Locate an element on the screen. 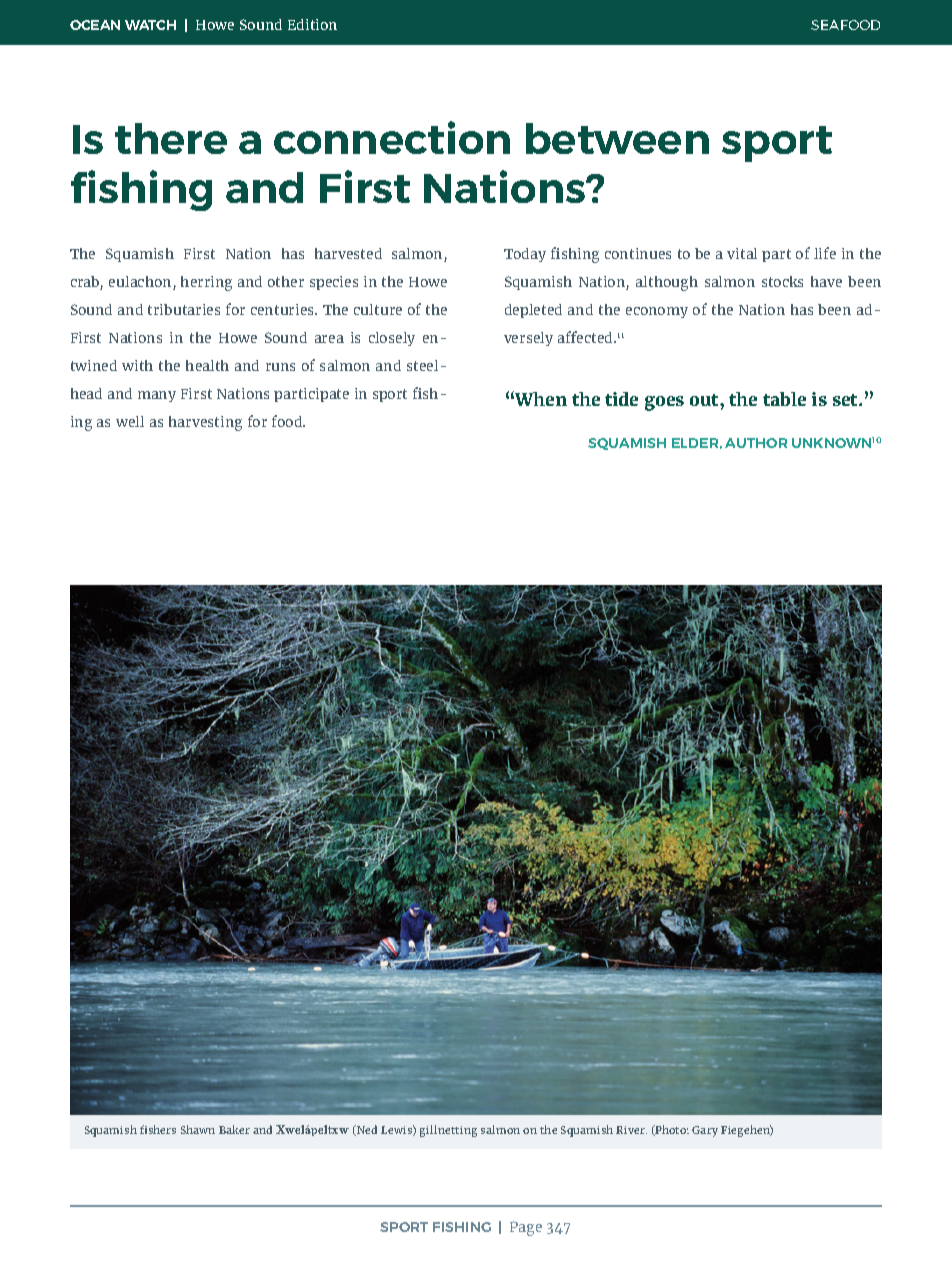 This screenshot has width=952, height=1261. Shawn is located at coordinates (198, 1129).
